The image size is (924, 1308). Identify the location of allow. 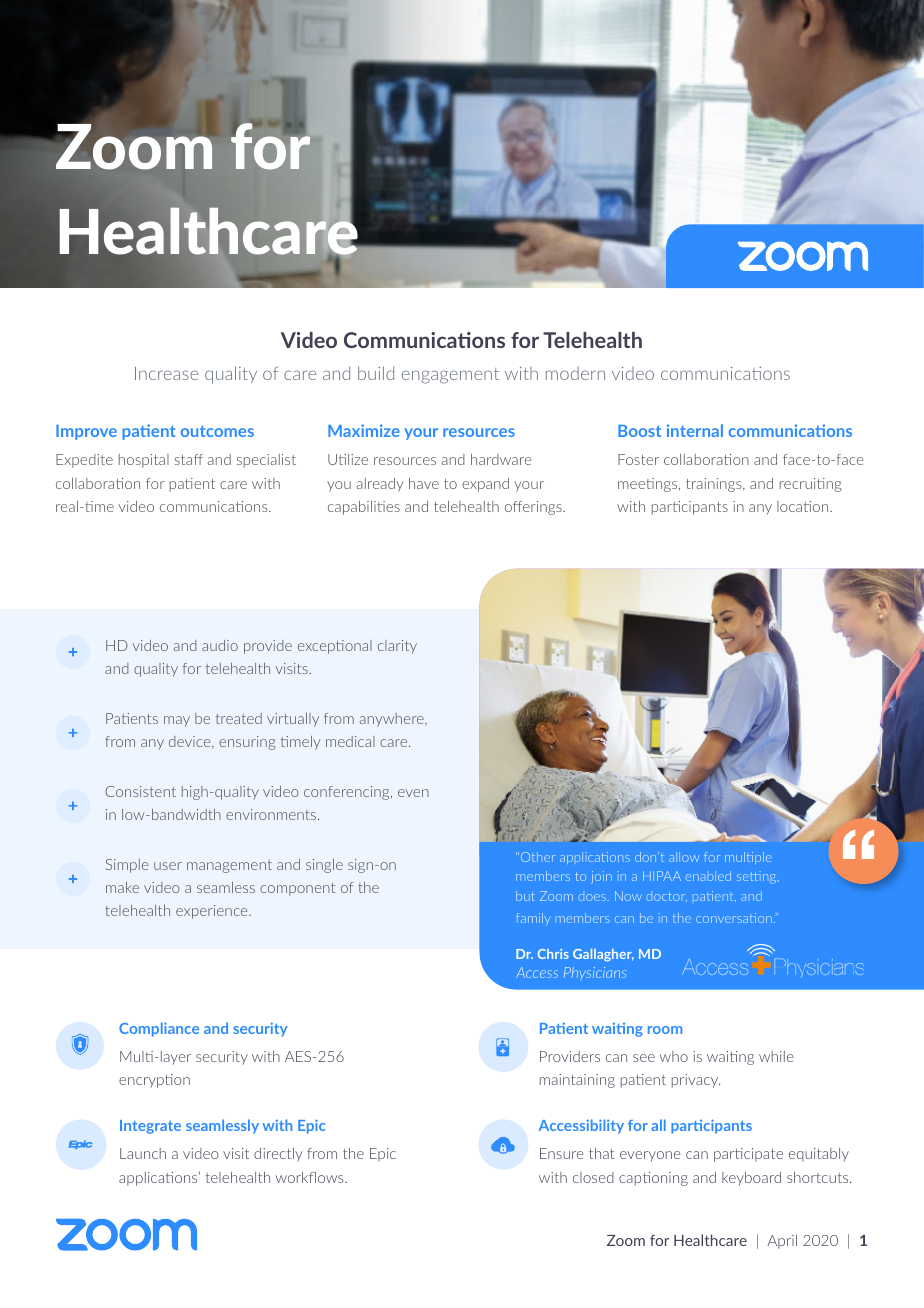
(684, 857).
